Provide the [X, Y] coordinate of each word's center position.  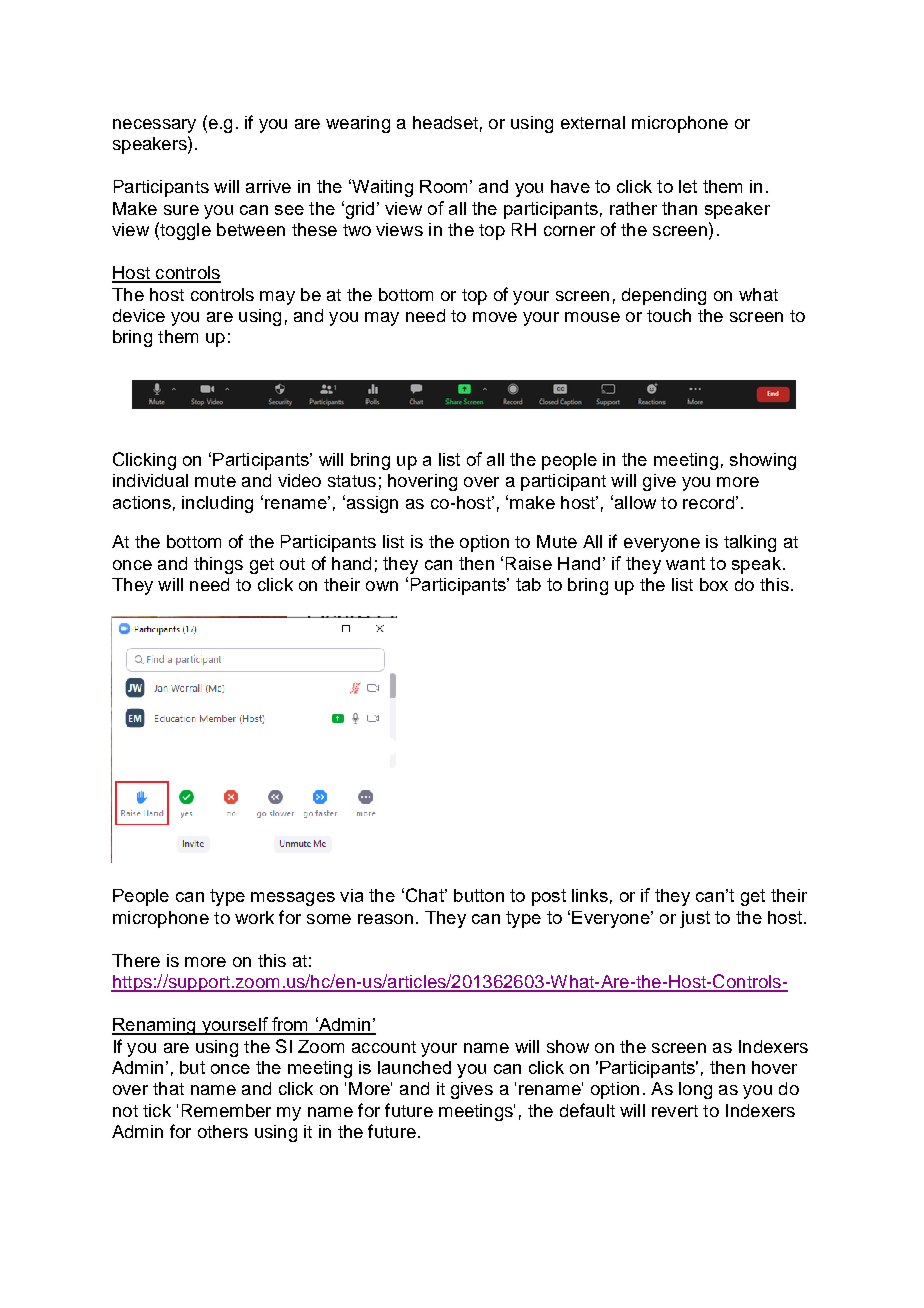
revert [675, 1111]
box [714, 584]
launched [414, 1067]
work [254, 917]
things [218, 565]
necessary [154, 126]
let [688, 186]
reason [385, 919]
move [495, 317]
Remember [226, 1110]
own [382, 586]
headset [445, 122]
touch [669, 315]
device [139, 315]
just [695, 919]
